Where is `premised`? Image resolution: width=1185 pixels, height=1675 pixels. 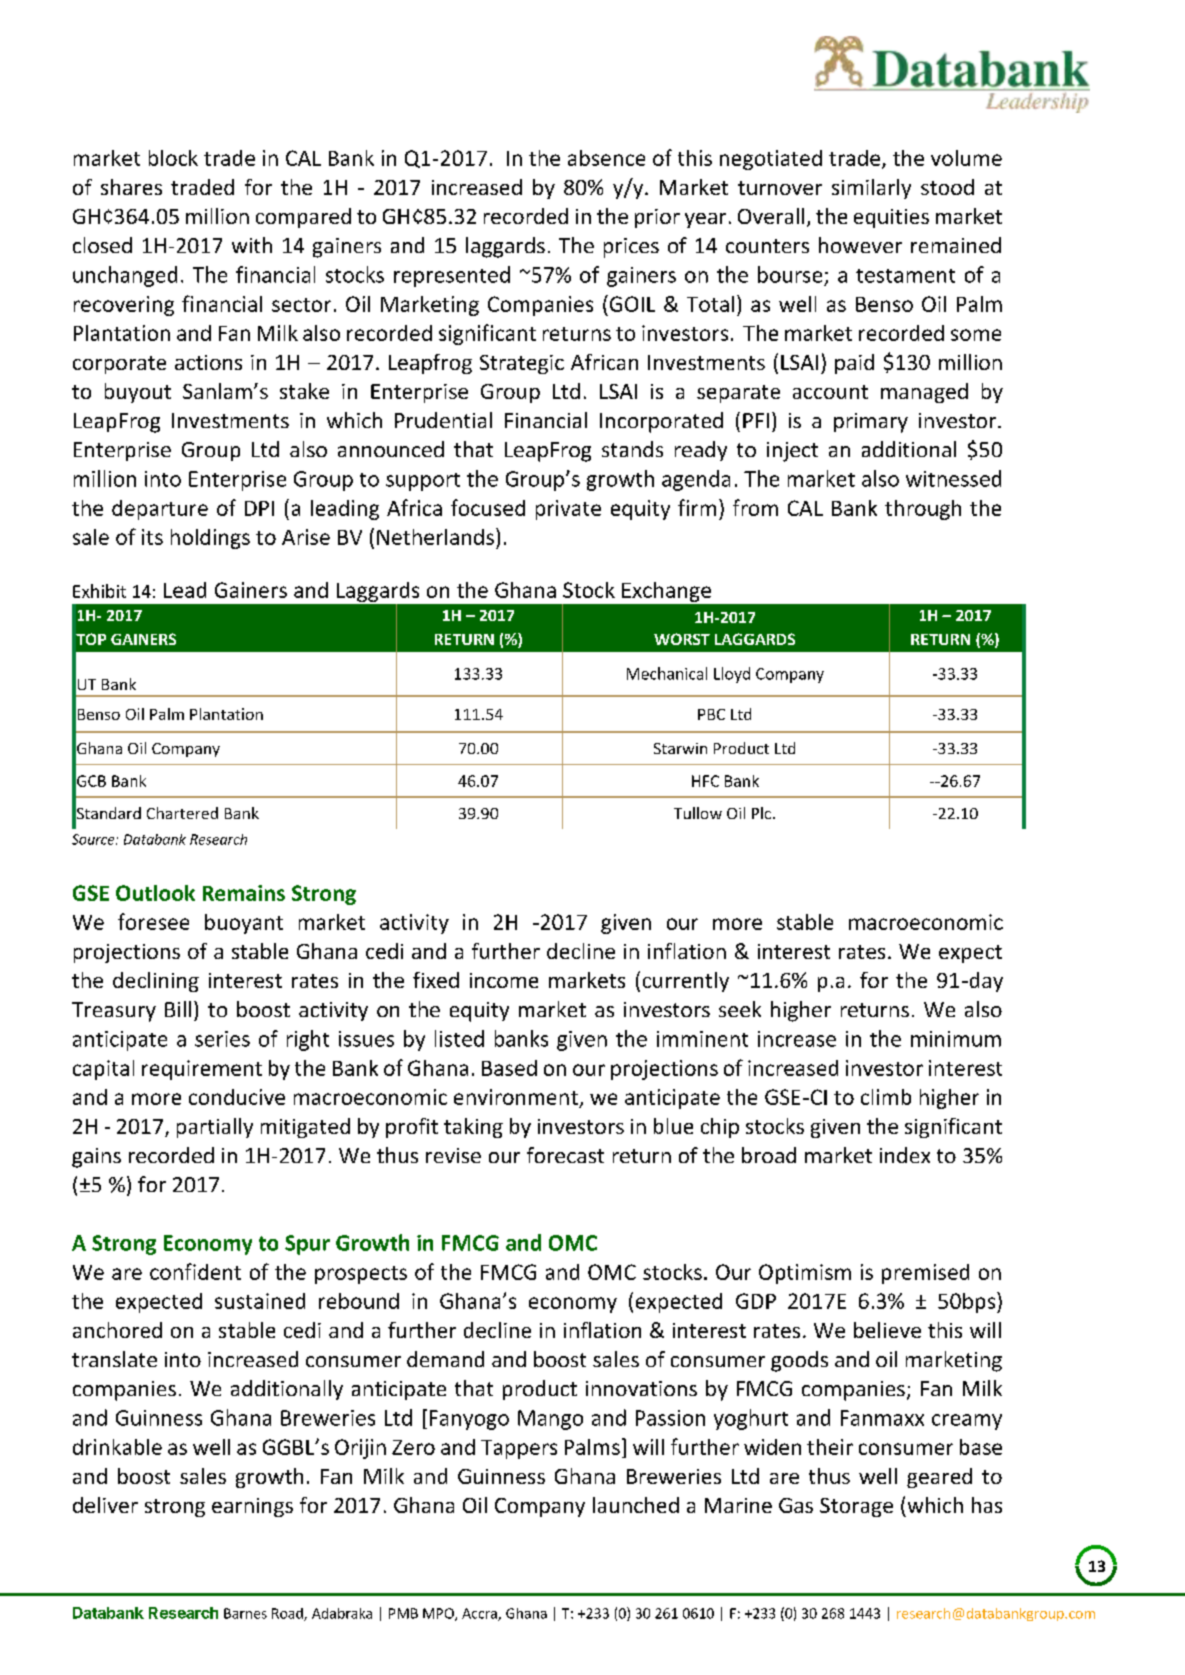 premised is located at coordinates (925, 1274).
